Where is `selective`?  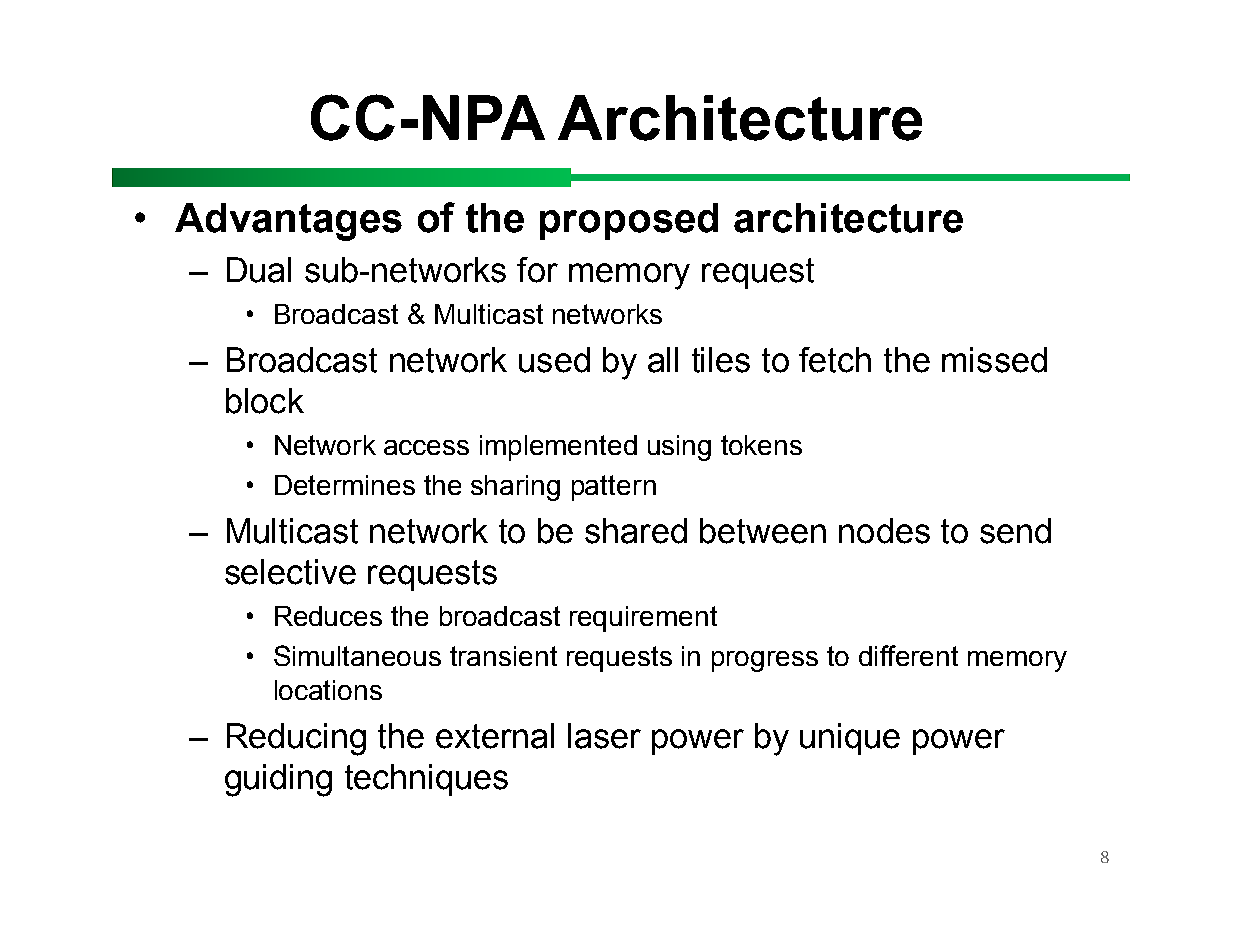 selective is located at coordinates (290, 572).
